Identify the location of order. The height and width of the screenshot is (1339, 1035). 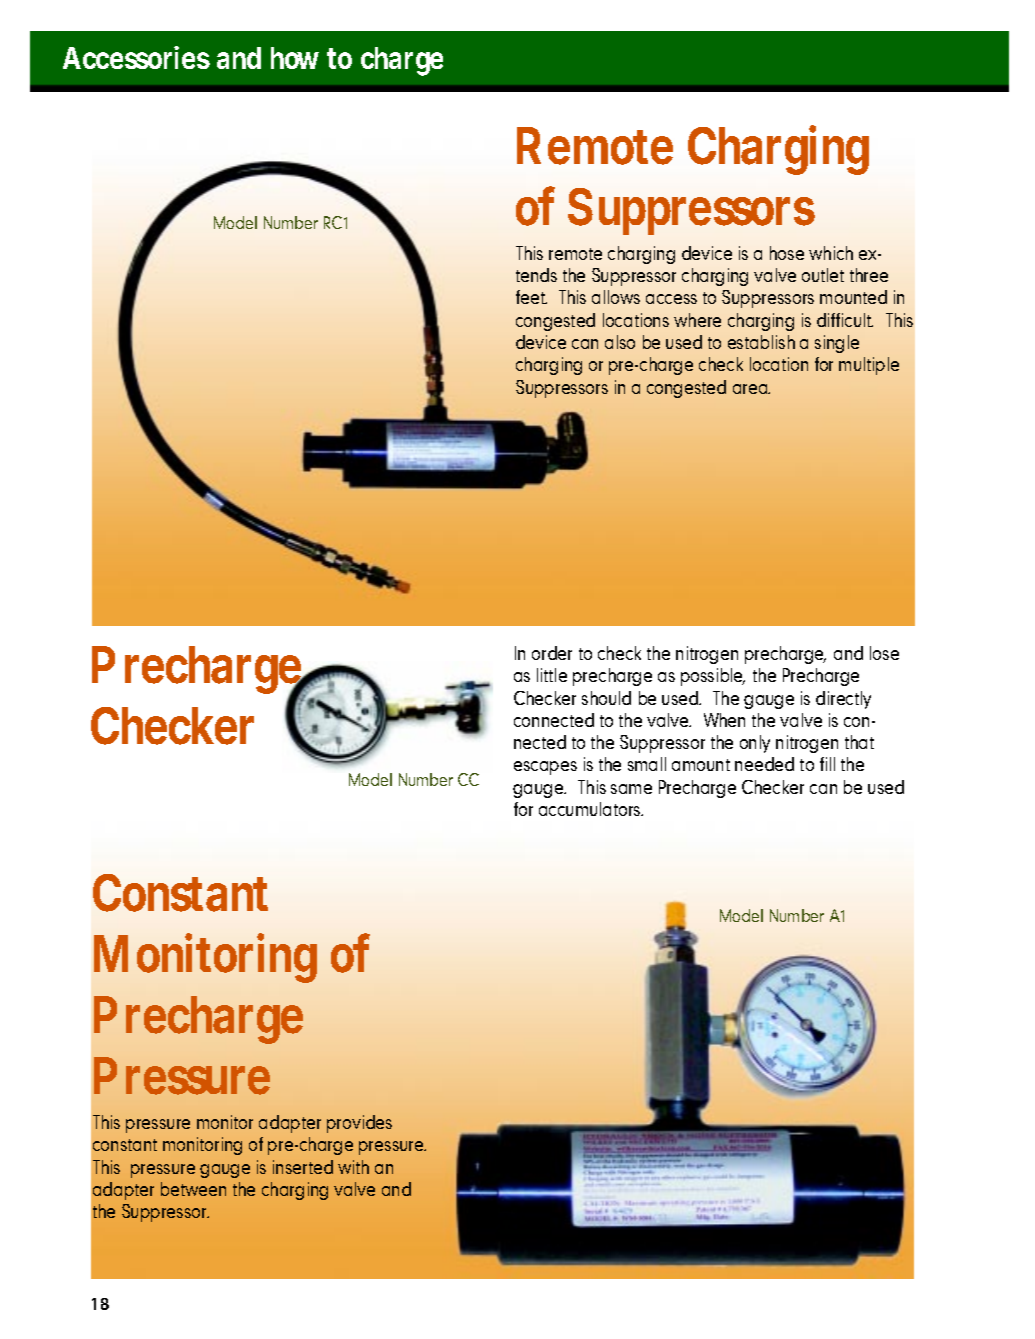
(552, 653).
